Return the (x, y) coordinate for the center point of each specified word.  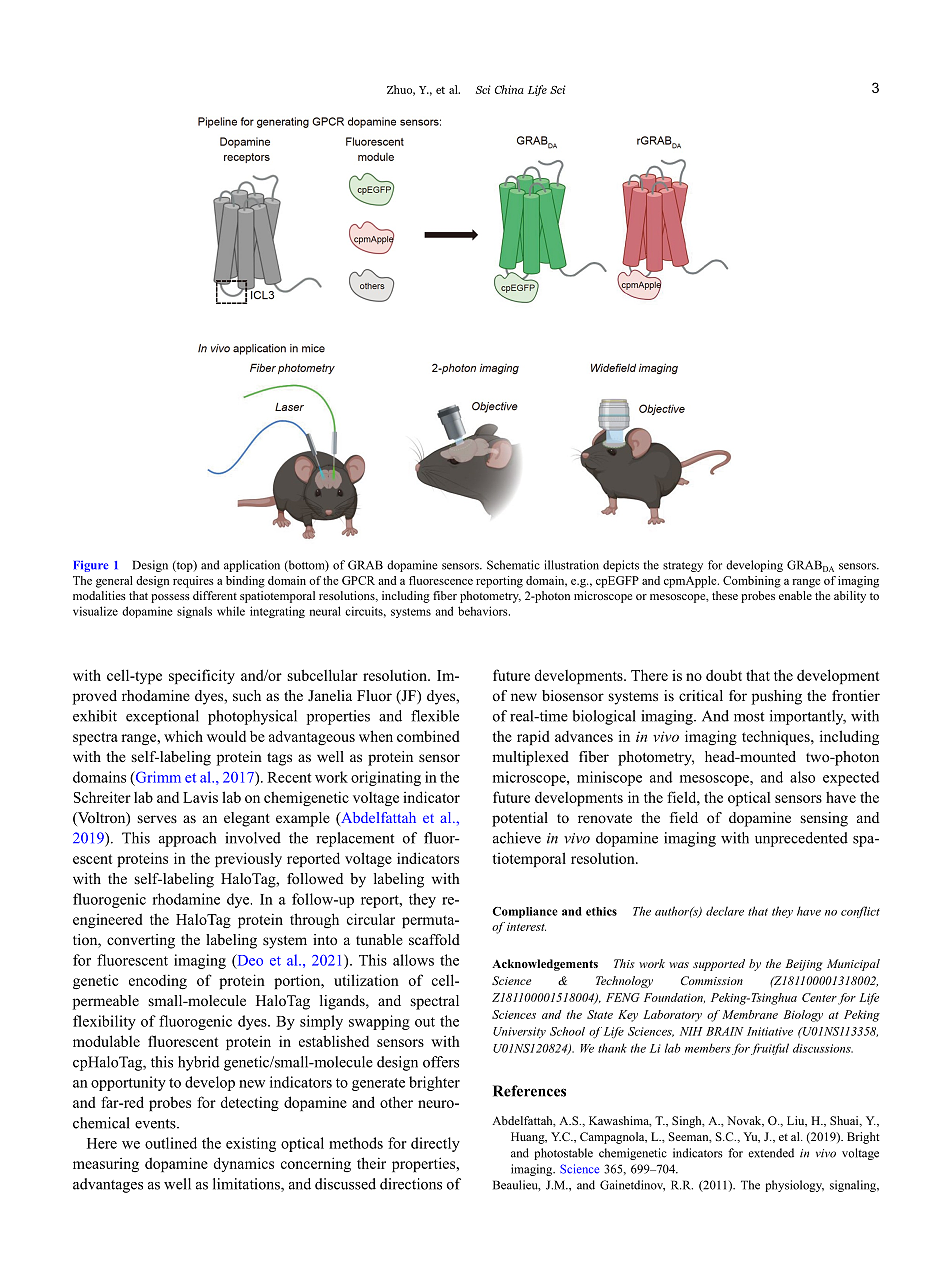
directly (435, 1144)
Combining (752, 582)
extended (771, 1153)
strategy (683, 567)
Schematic (513, 565)
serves (157, 819)
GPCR (358, 580)
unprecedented (801, 839)
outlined (171, 1143)
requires (193, 582)
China (509, 89)
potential (520, 819)
